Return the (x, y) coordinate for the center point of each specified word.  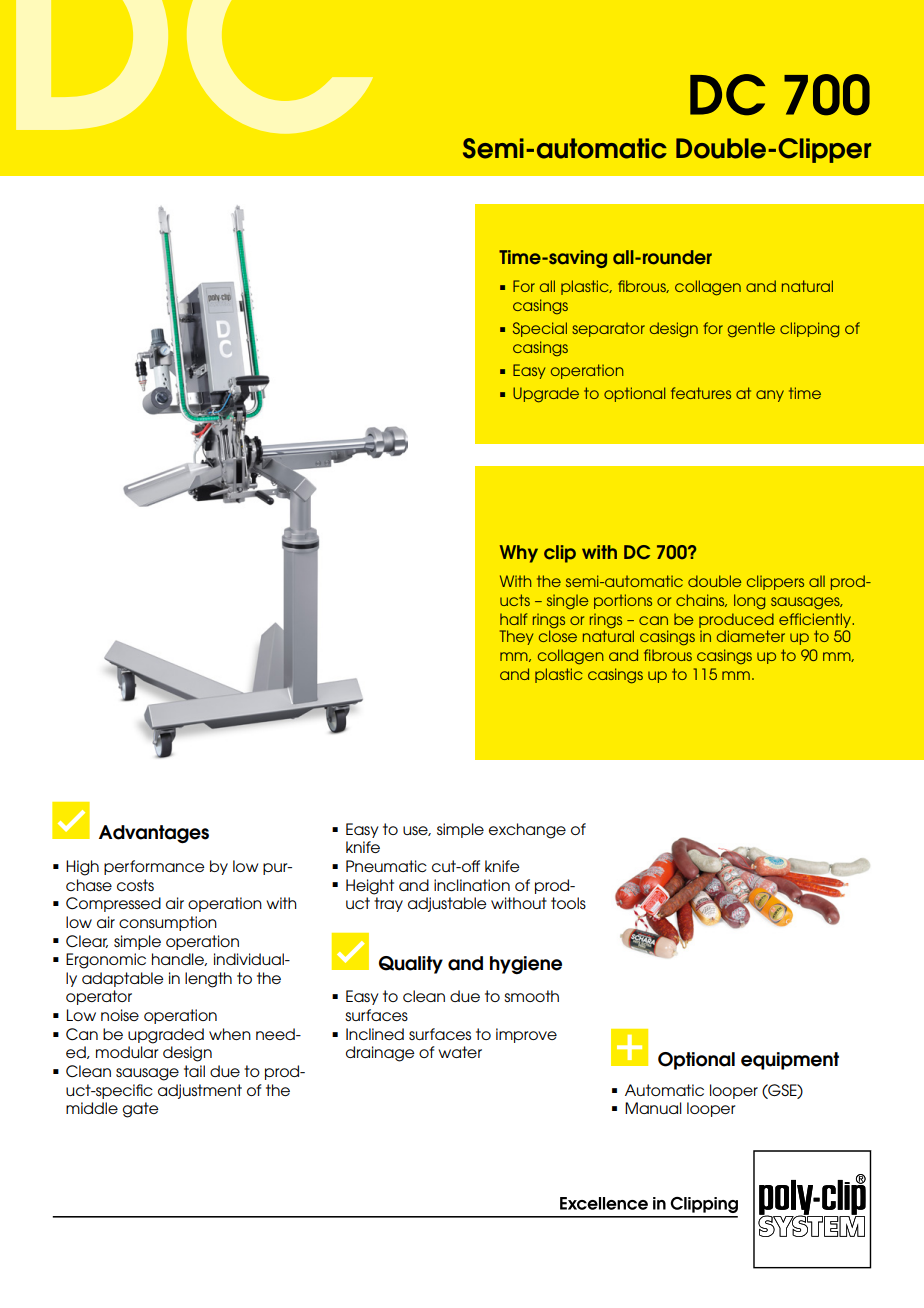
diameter (751, 636)
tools (568, 903)
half (513, 619)
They (516, 637)
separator (608, 329)
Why (519, 554)
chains (701, 600)
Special (540, 329)
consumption (168, 923)
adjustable (447, 904)
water (460, 1052)
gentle (751, 330)
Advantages (154, 834)
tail (194, 1071)
